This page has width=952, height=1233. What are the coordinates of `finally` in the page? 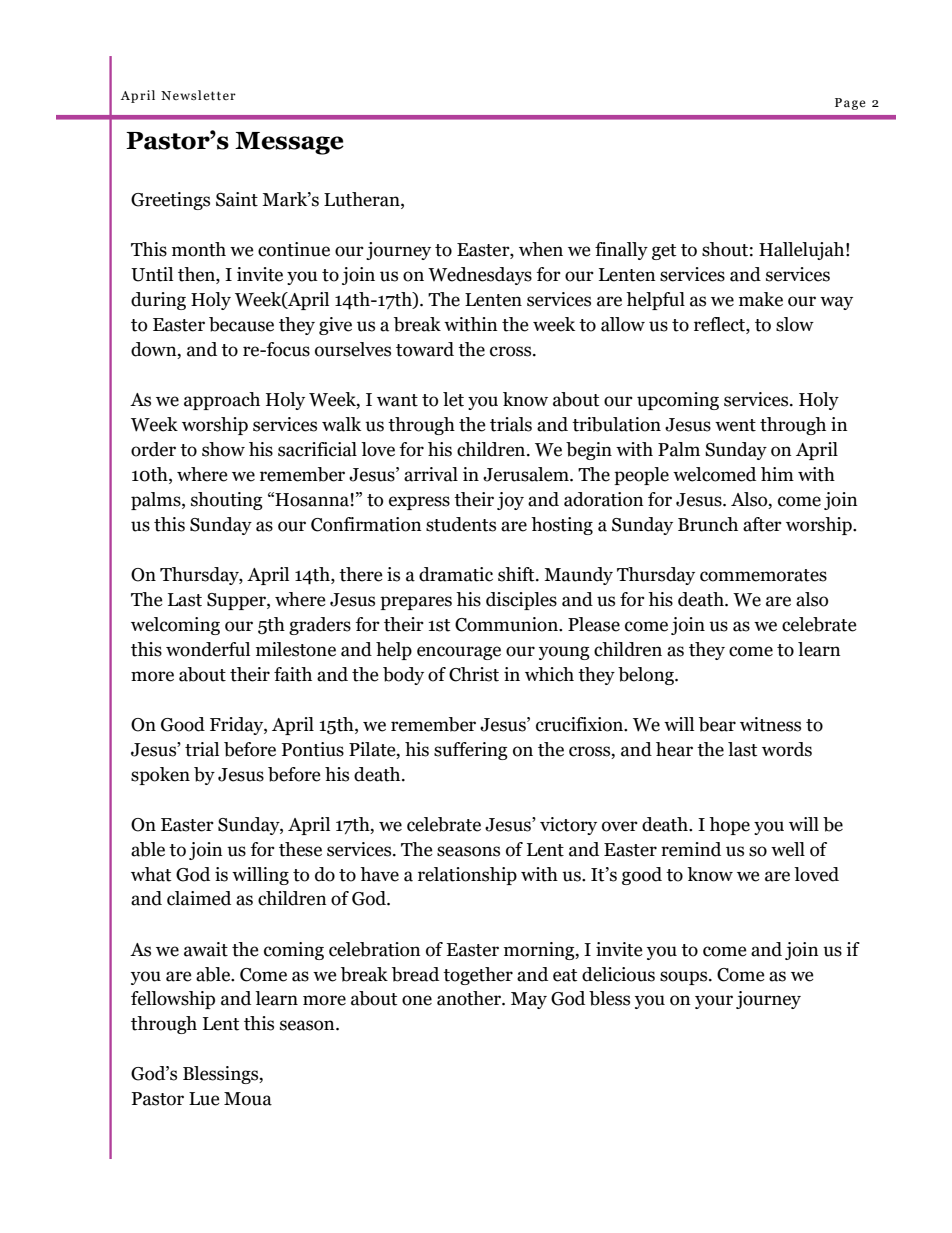 It's located at (621, 251).
